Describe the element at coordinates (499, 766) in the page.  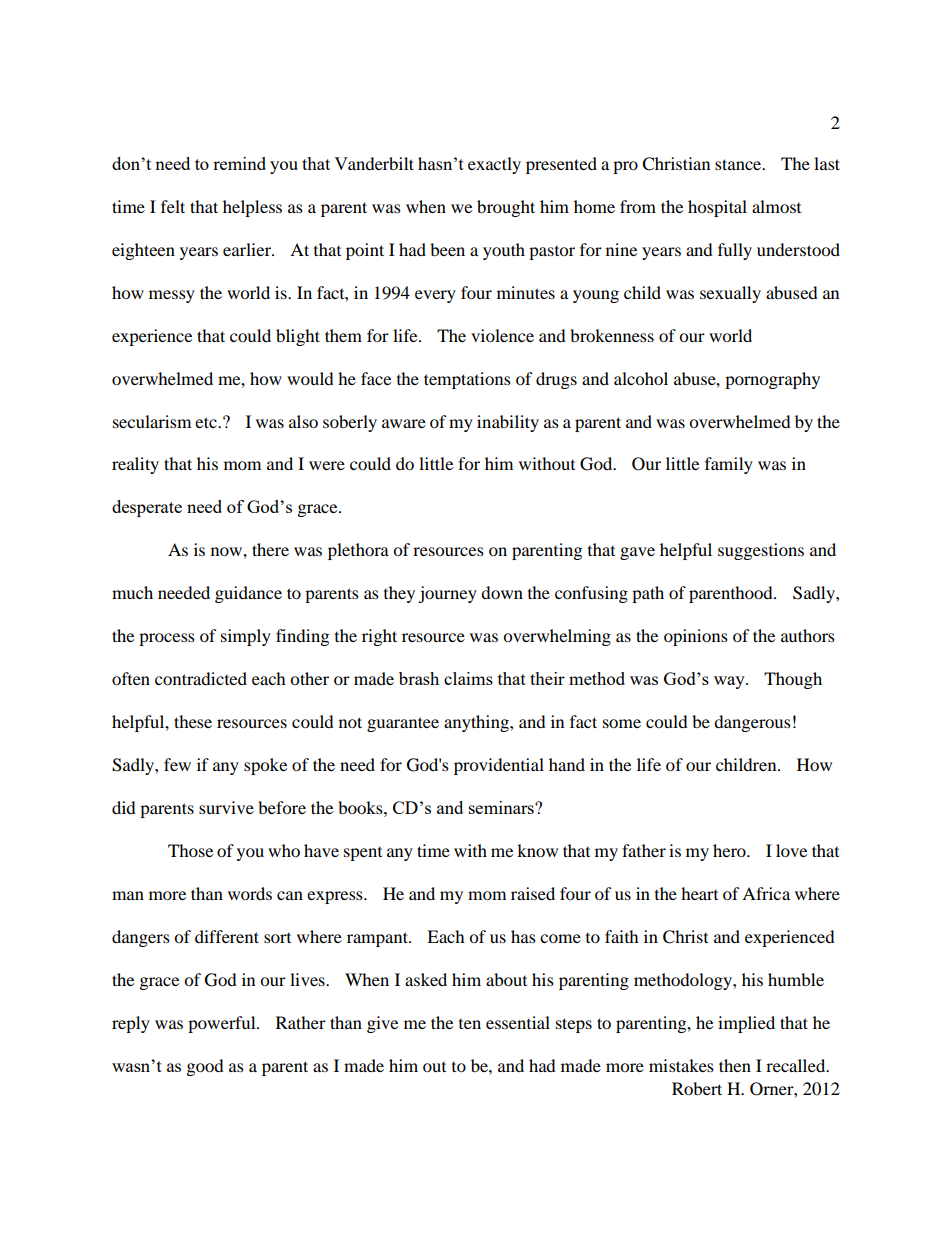
I see `providential` at that location.
